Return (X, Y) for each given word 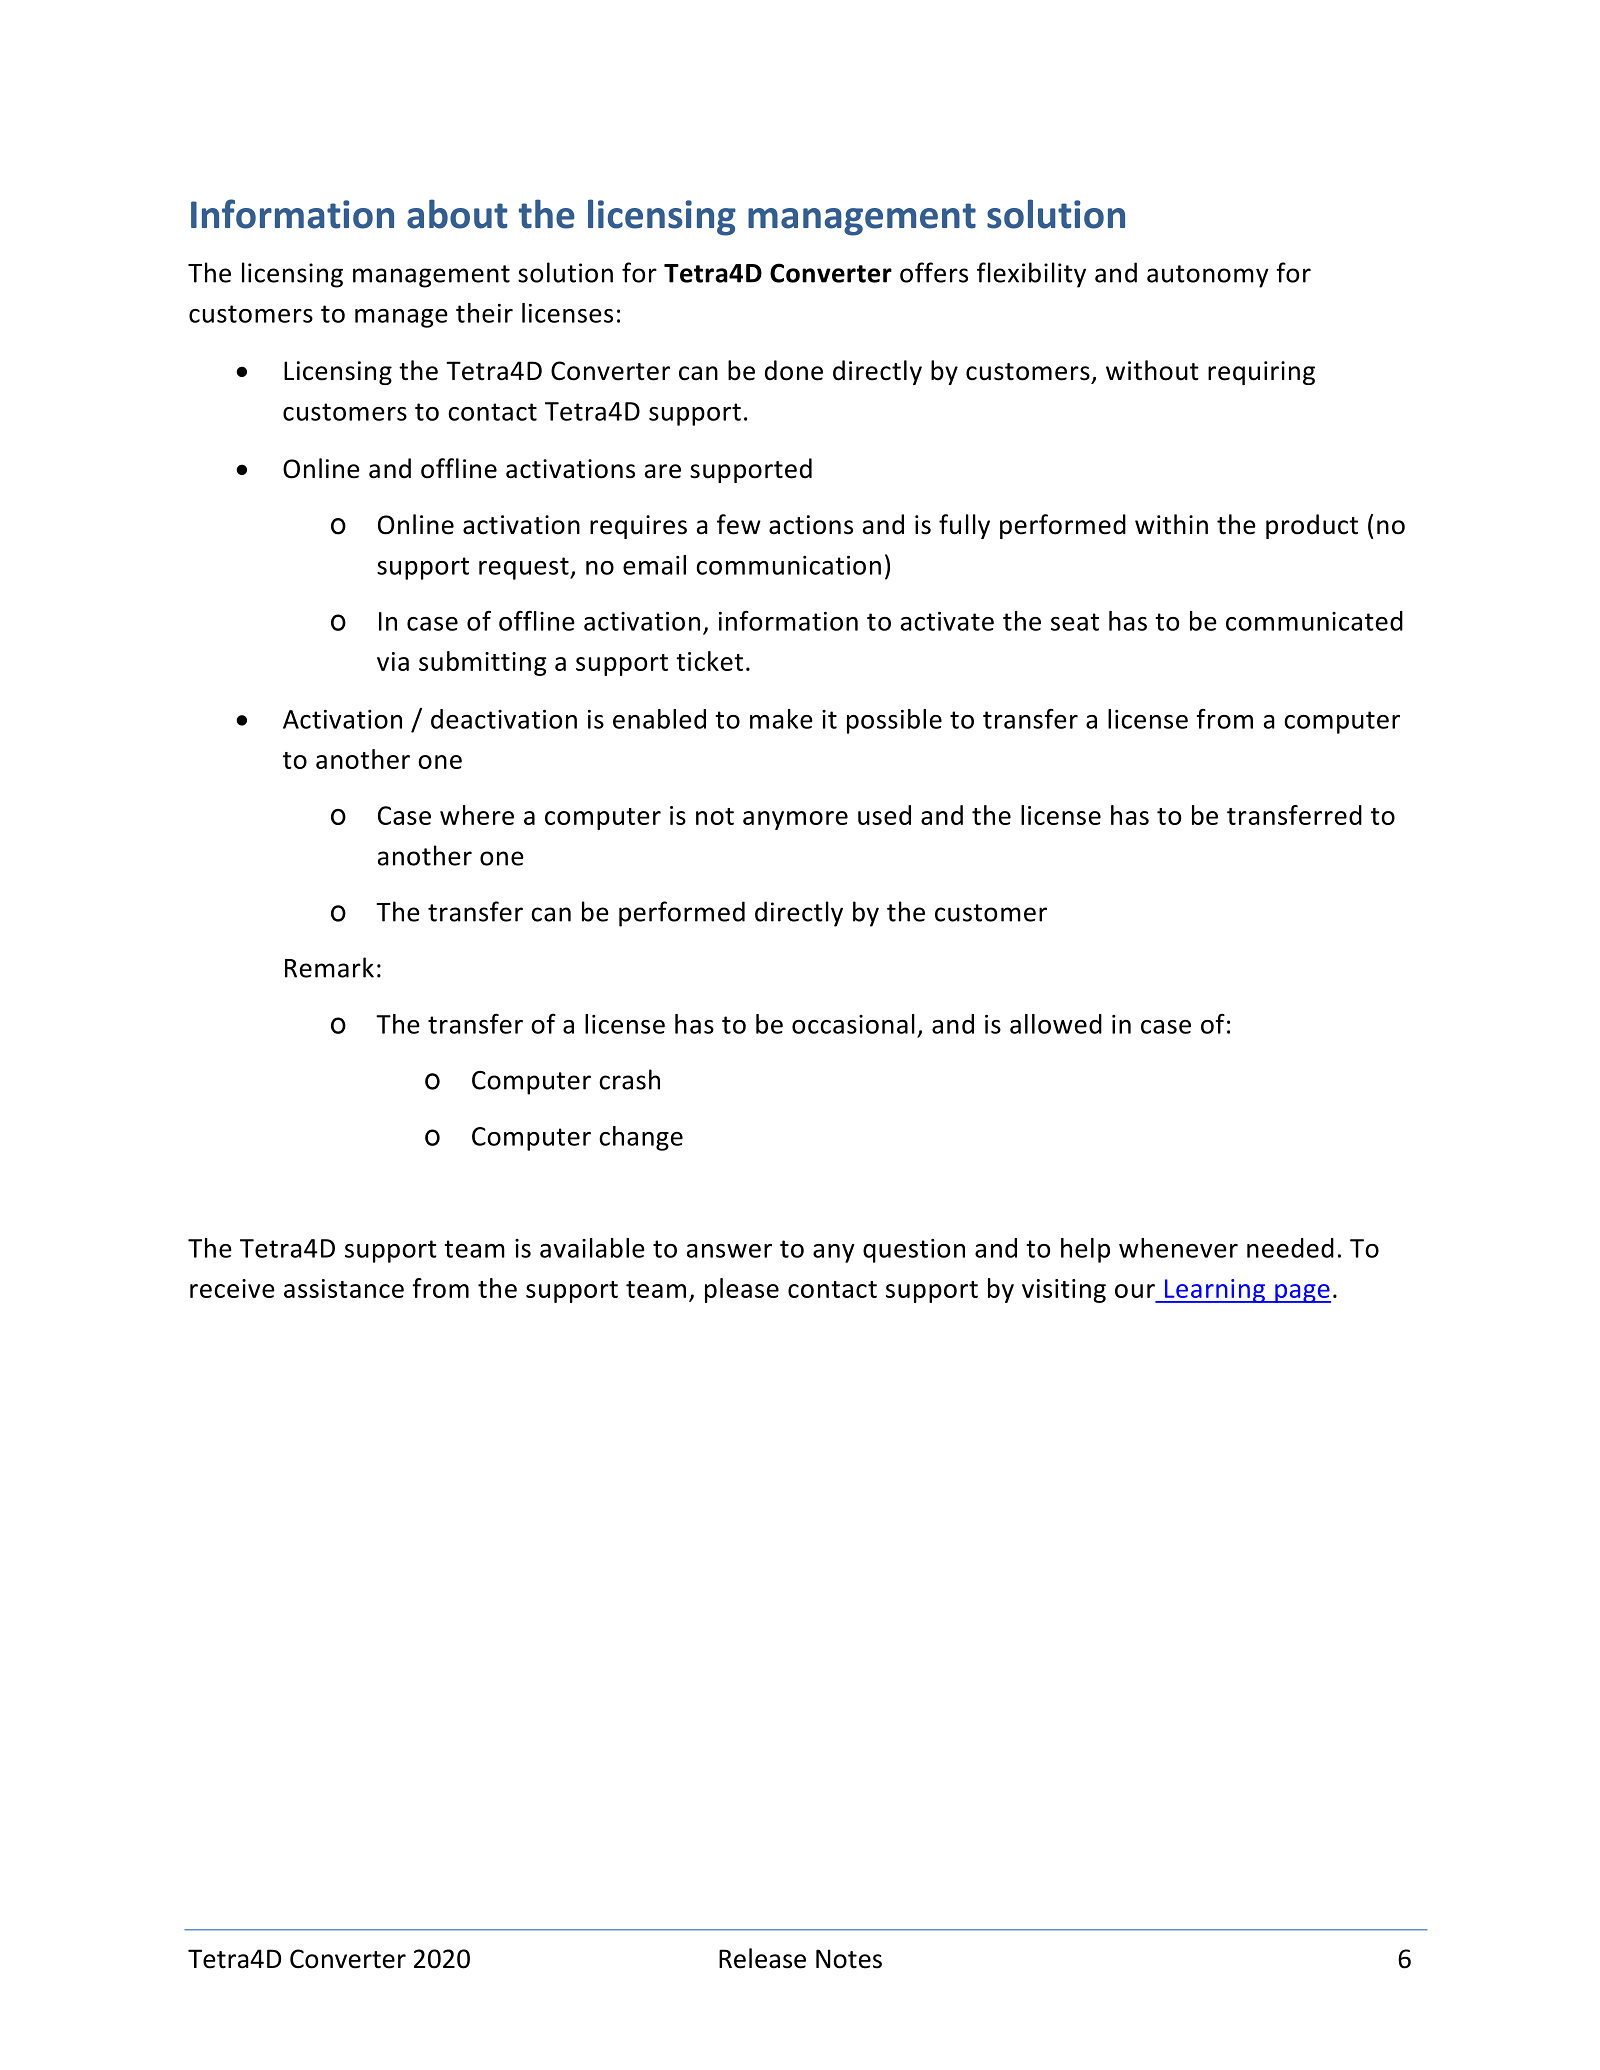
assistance (344, 1288)
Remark (329, 967)
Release (762, 1958)
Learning (1214, 1291)
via (393, 661)
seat (1075, 622)
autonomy (1208, 276)
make (781, 719)
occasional (853, 1024)
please (742, 1290)
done (794, 370)
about (457, 214)
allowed (1056, 1024)
